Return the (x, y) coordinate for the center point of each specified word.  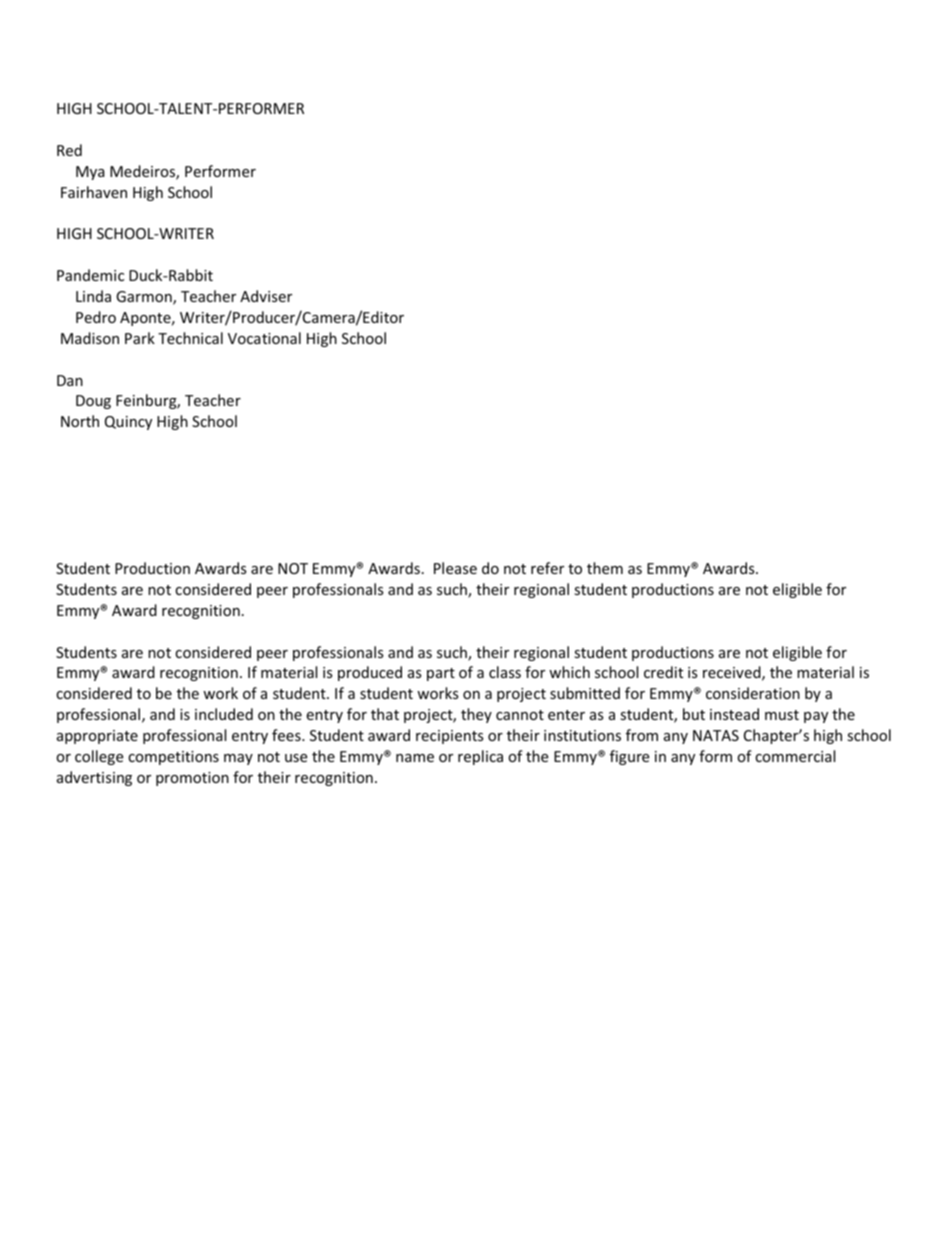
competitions (173, 758)
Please (455, 568)
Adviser (266, 296)
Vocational (264, 338)
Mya (90, 173)
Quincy (128, 423)
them (605, 568)
